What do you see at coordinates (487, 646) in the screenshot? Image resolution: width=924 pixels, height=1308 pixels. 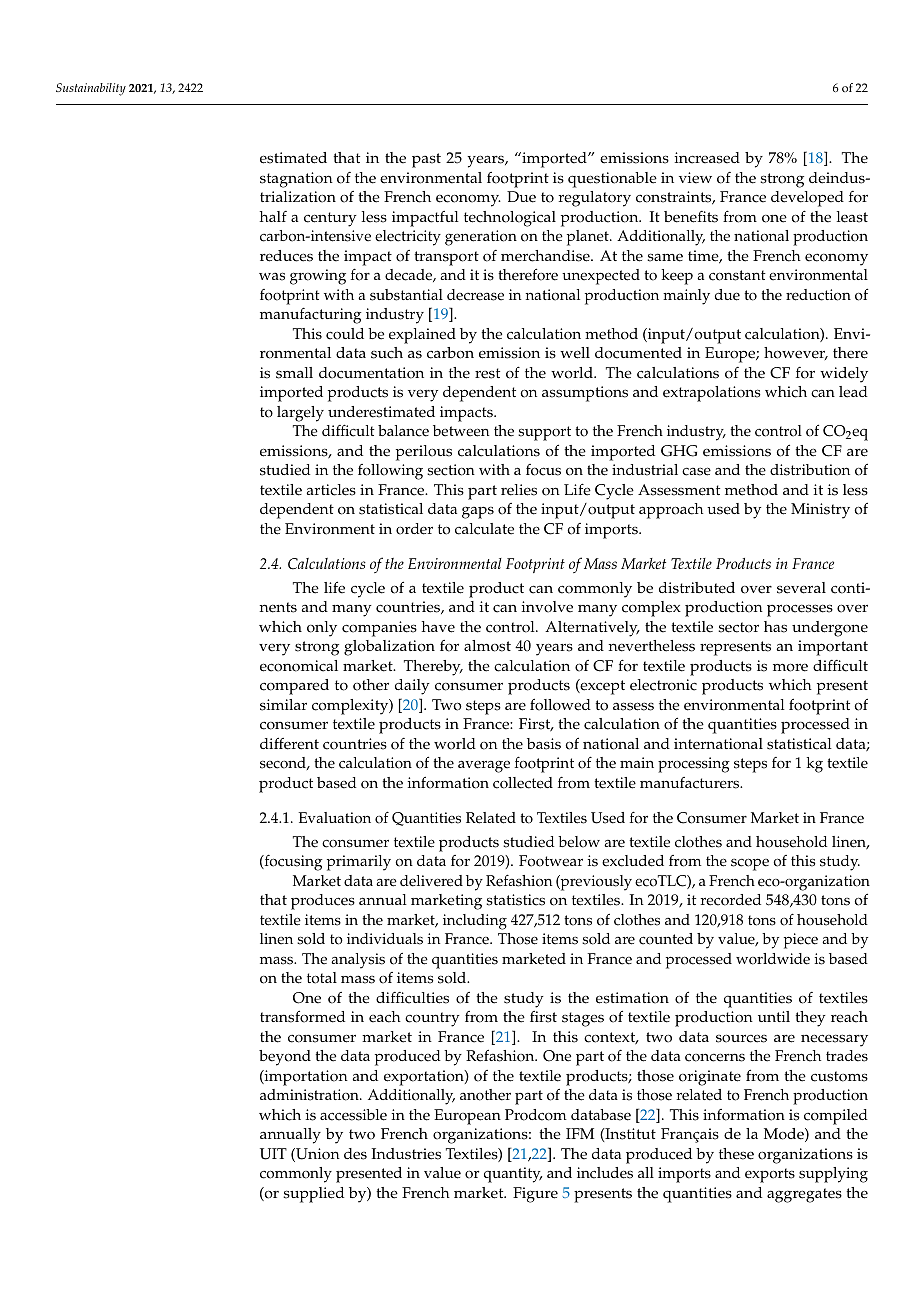 I see `almost` at bounding box center [487, 646].
